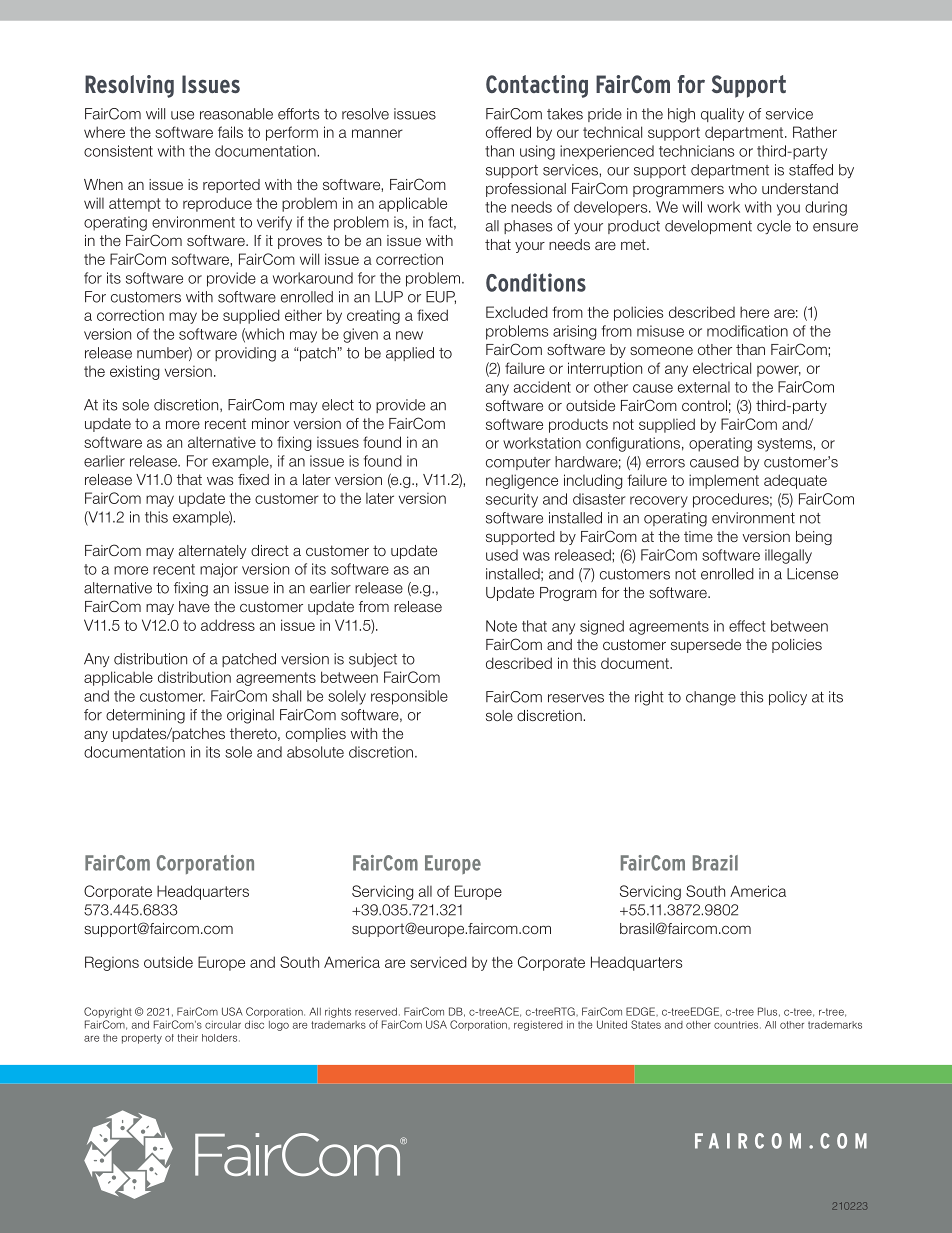 The height and width of the screenshot is (1233, 952). What do you see at coordinates (518, 463) in the screenshot?
I see `computer` at bounding box center [518, 463].
